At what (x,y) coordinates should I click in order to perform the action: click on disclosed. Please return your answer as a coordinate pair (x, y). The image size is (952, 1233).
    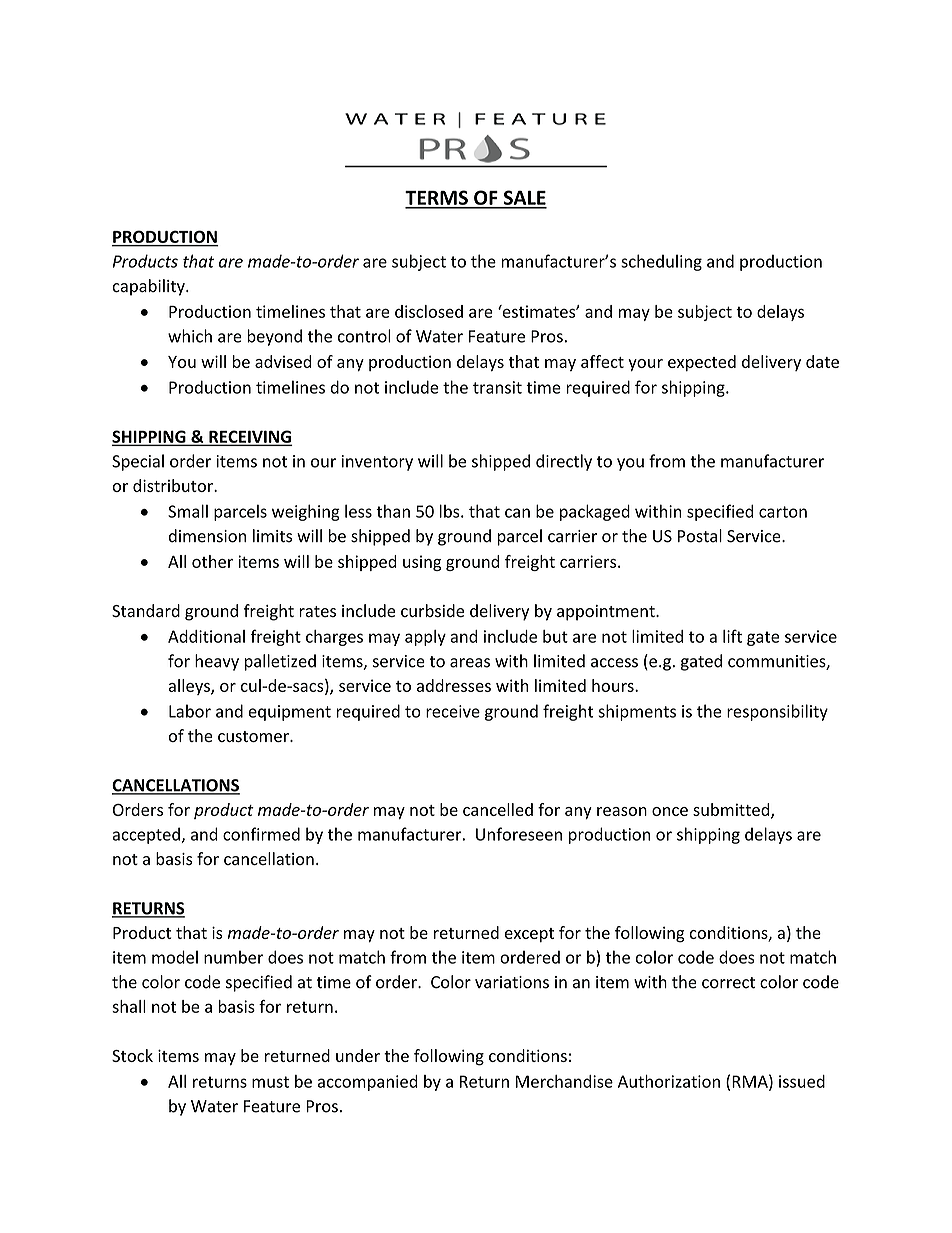
    Looking at the image, I should click on (429, 311).
